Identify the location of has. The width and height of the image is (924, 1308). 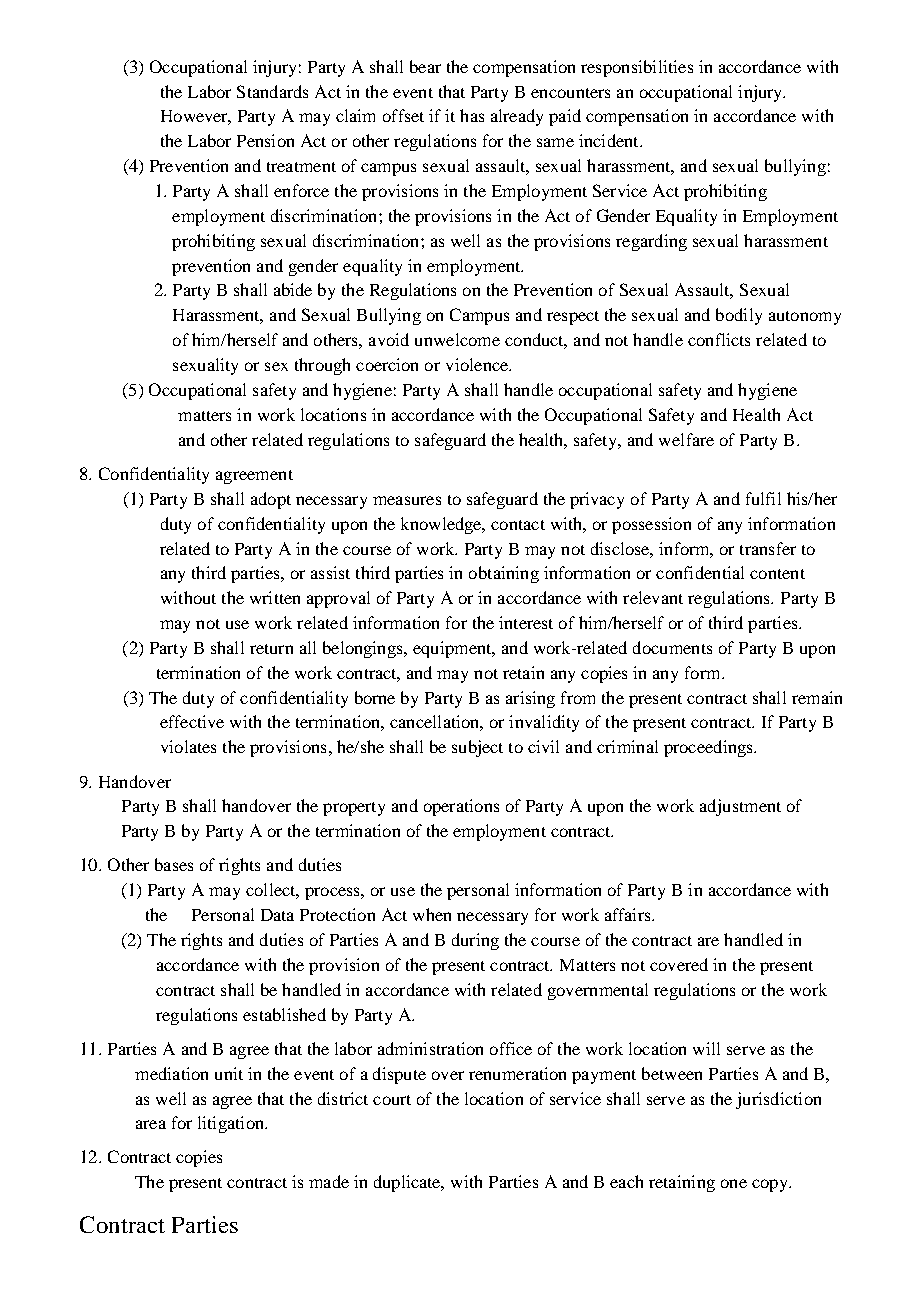
(472, 115).
